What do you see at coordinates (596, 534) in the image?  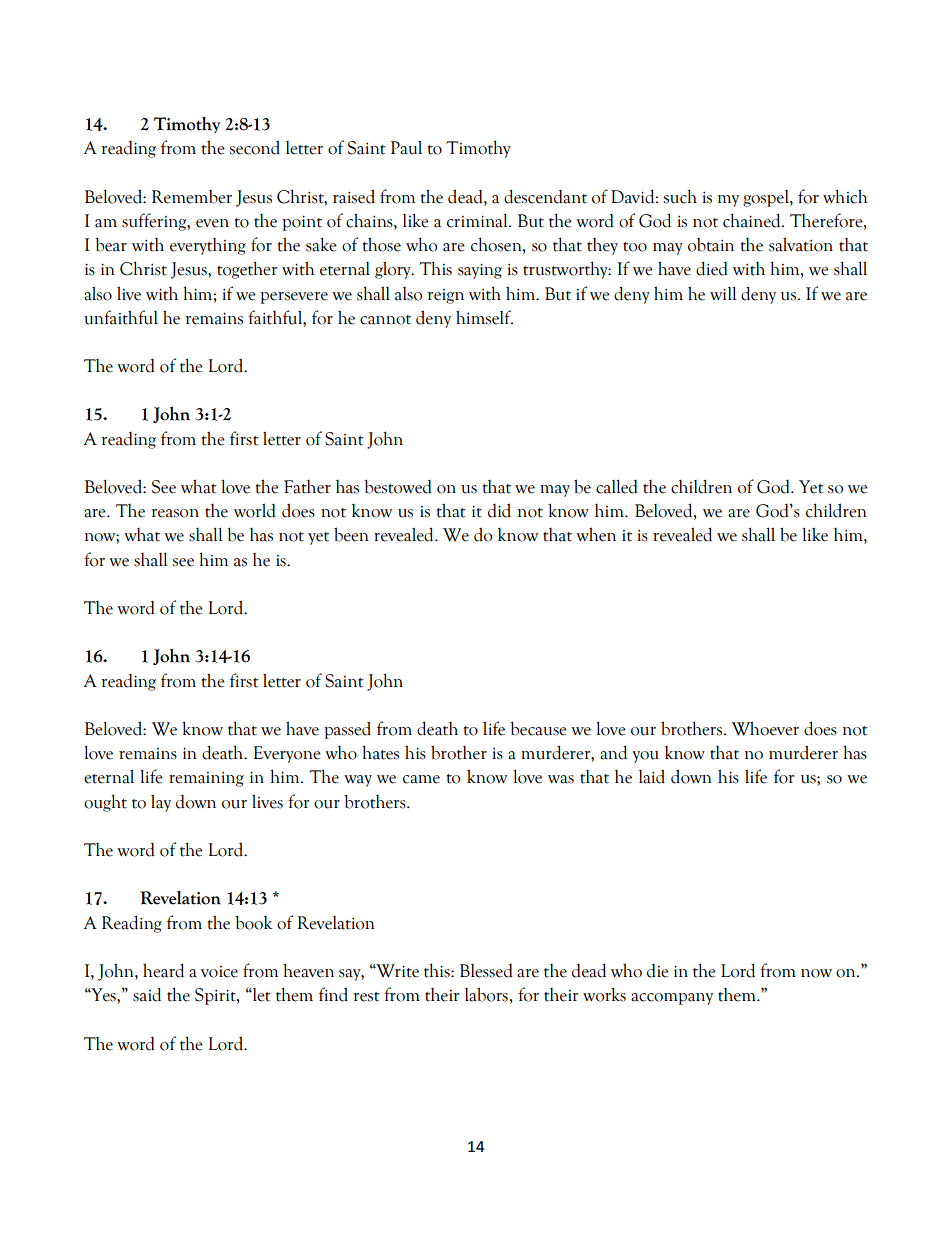 I see `when` at bounding box center [596, 534].
